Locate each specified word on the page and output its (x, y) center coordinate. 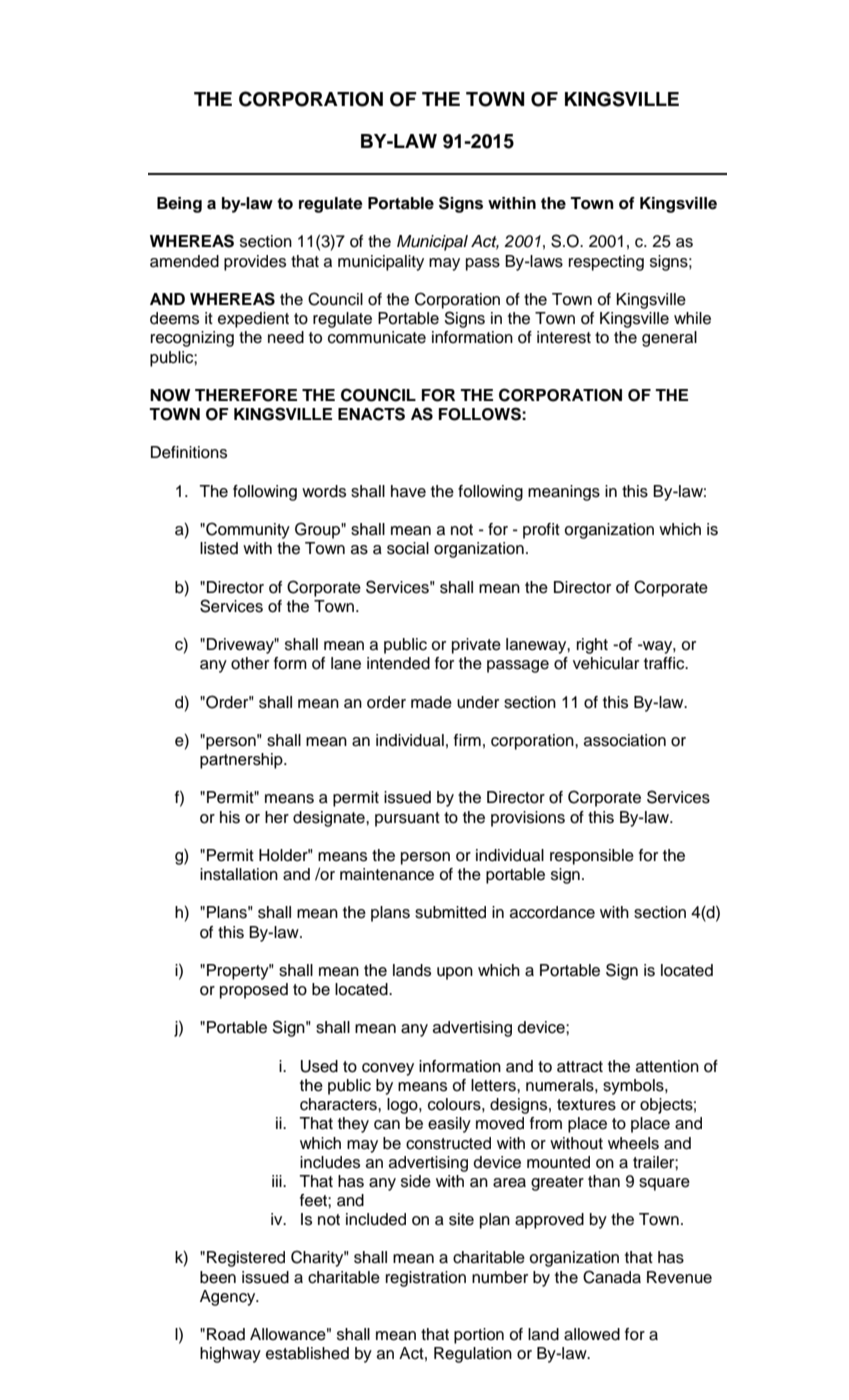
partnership (242, 761)
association (625, 740)
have (408, 491)
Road (226, 1334)
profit (541, 531)
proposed (254, 991)
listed (219, 548)
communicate (377, 337)
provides (255, 263)
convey (388, 1069)
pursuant (407, 819)
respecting (606, 263)
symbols (634, 1087)
